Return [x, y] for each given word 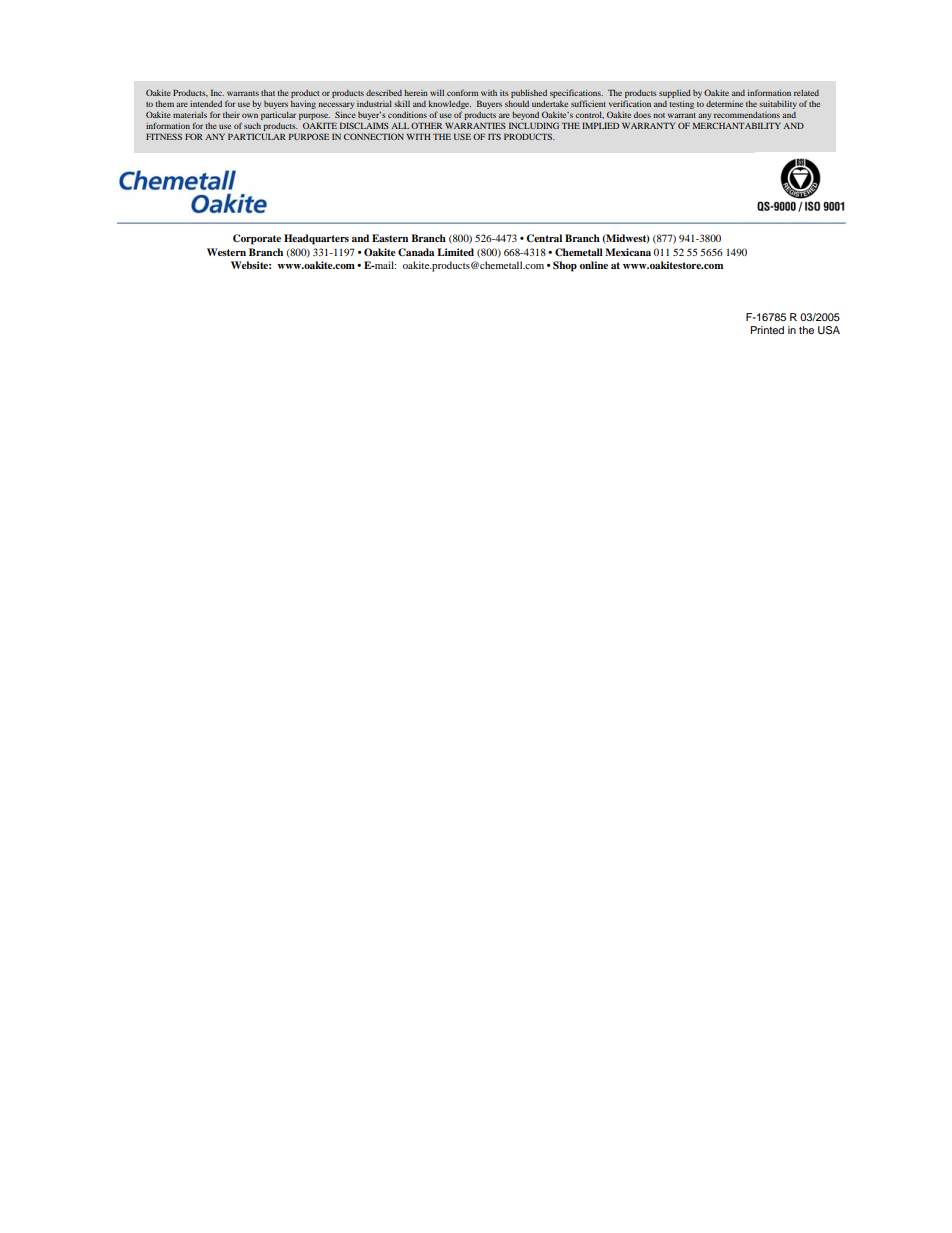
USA [829, 330]
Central [544, 238]
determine [724, 104]
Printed [767, 330]
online [594, 265]
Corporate [257, 239]
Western [226, 252]
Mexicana [628, 252]
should [517, 103]
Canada [416, 252]
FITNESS [164, 136]
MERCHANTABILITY [737, 125]
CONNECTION [374, 136]
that [268, 93]
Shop [565, 266]
